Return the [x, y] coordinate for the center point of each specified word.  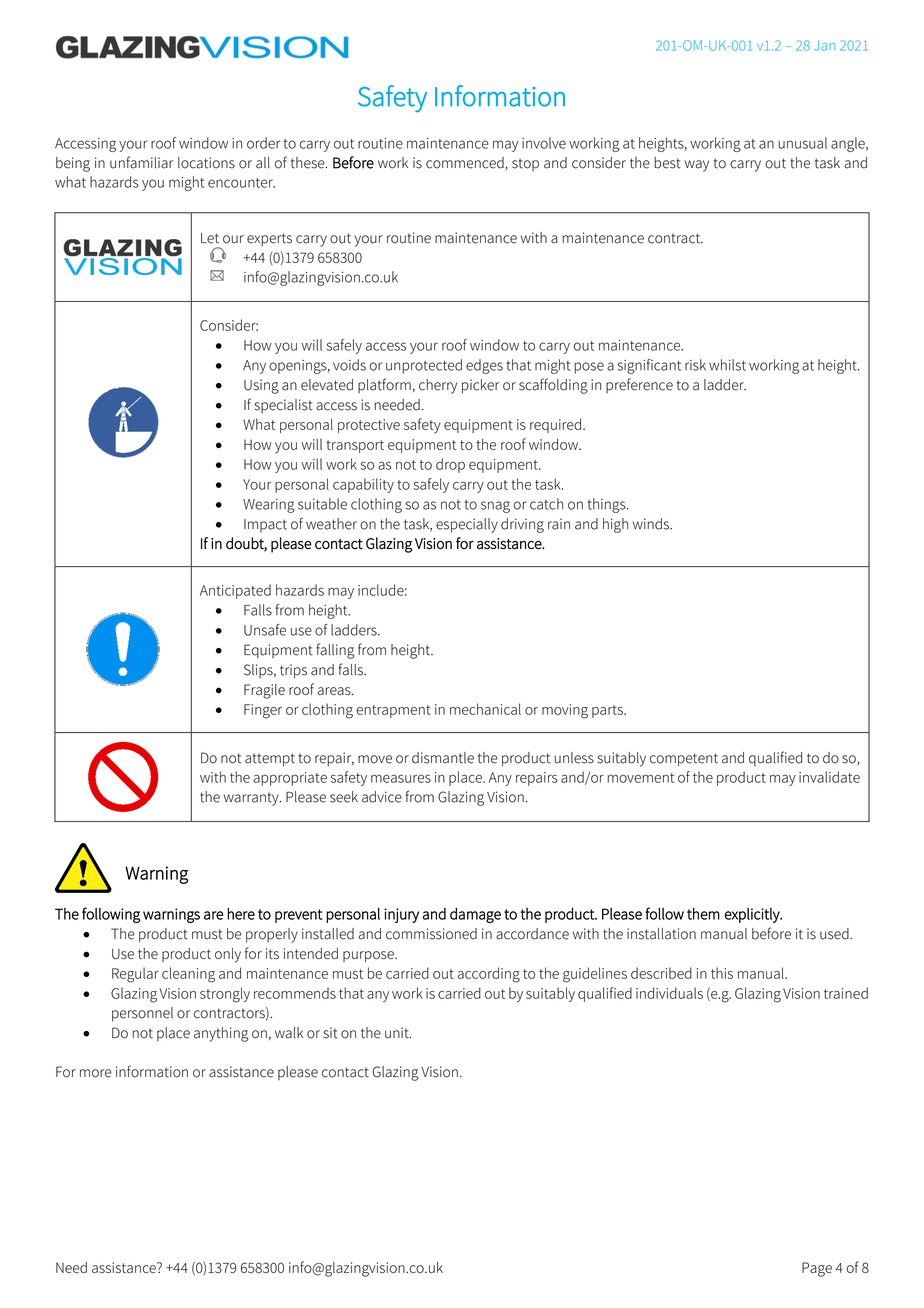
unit [398, 1033]
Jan [824, 46]
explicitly [753, 915]
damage [475, 915]
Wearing [269, 506]
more [96, 1073]
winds [652, 524]
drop [450, 465]
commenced [465, 163]
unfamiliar [141, 162]
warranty [252, 799]
